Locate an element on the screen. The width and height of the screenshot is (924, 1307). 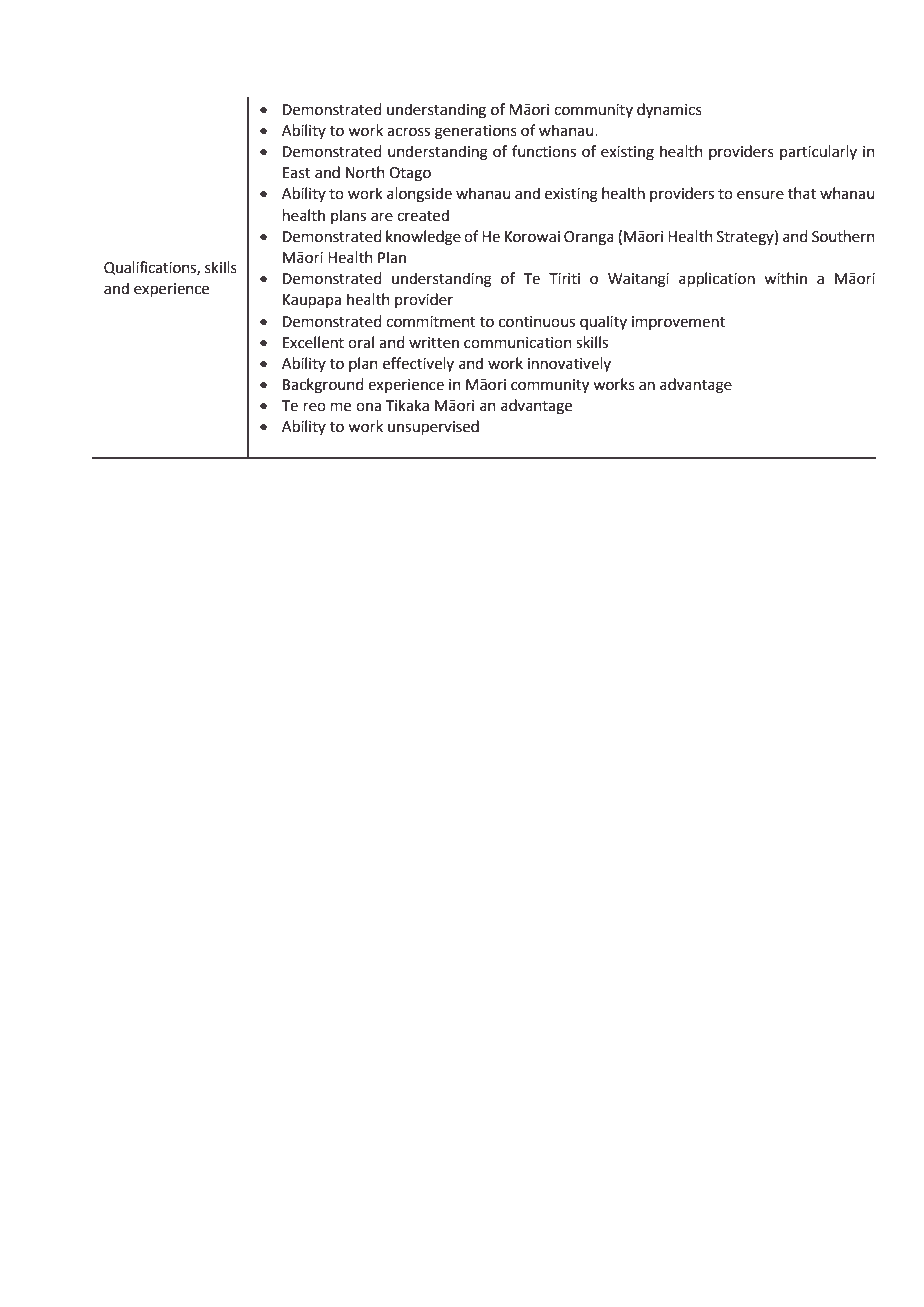
across is located at coordinates (408, 132).
